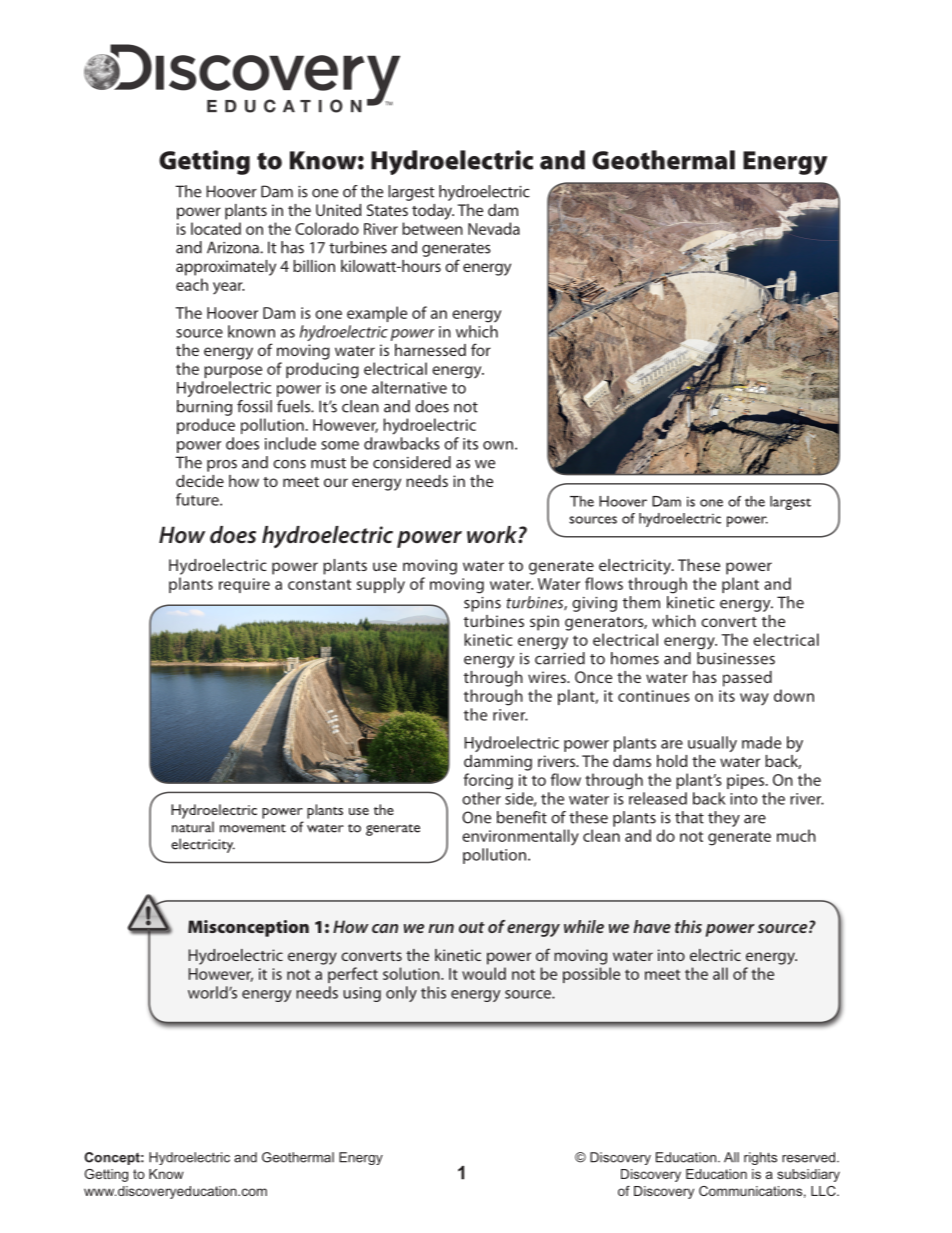 This document has height=1233, width=952. Describe the element at coordinates (754, 699) in the document. I see `way` at that location.
